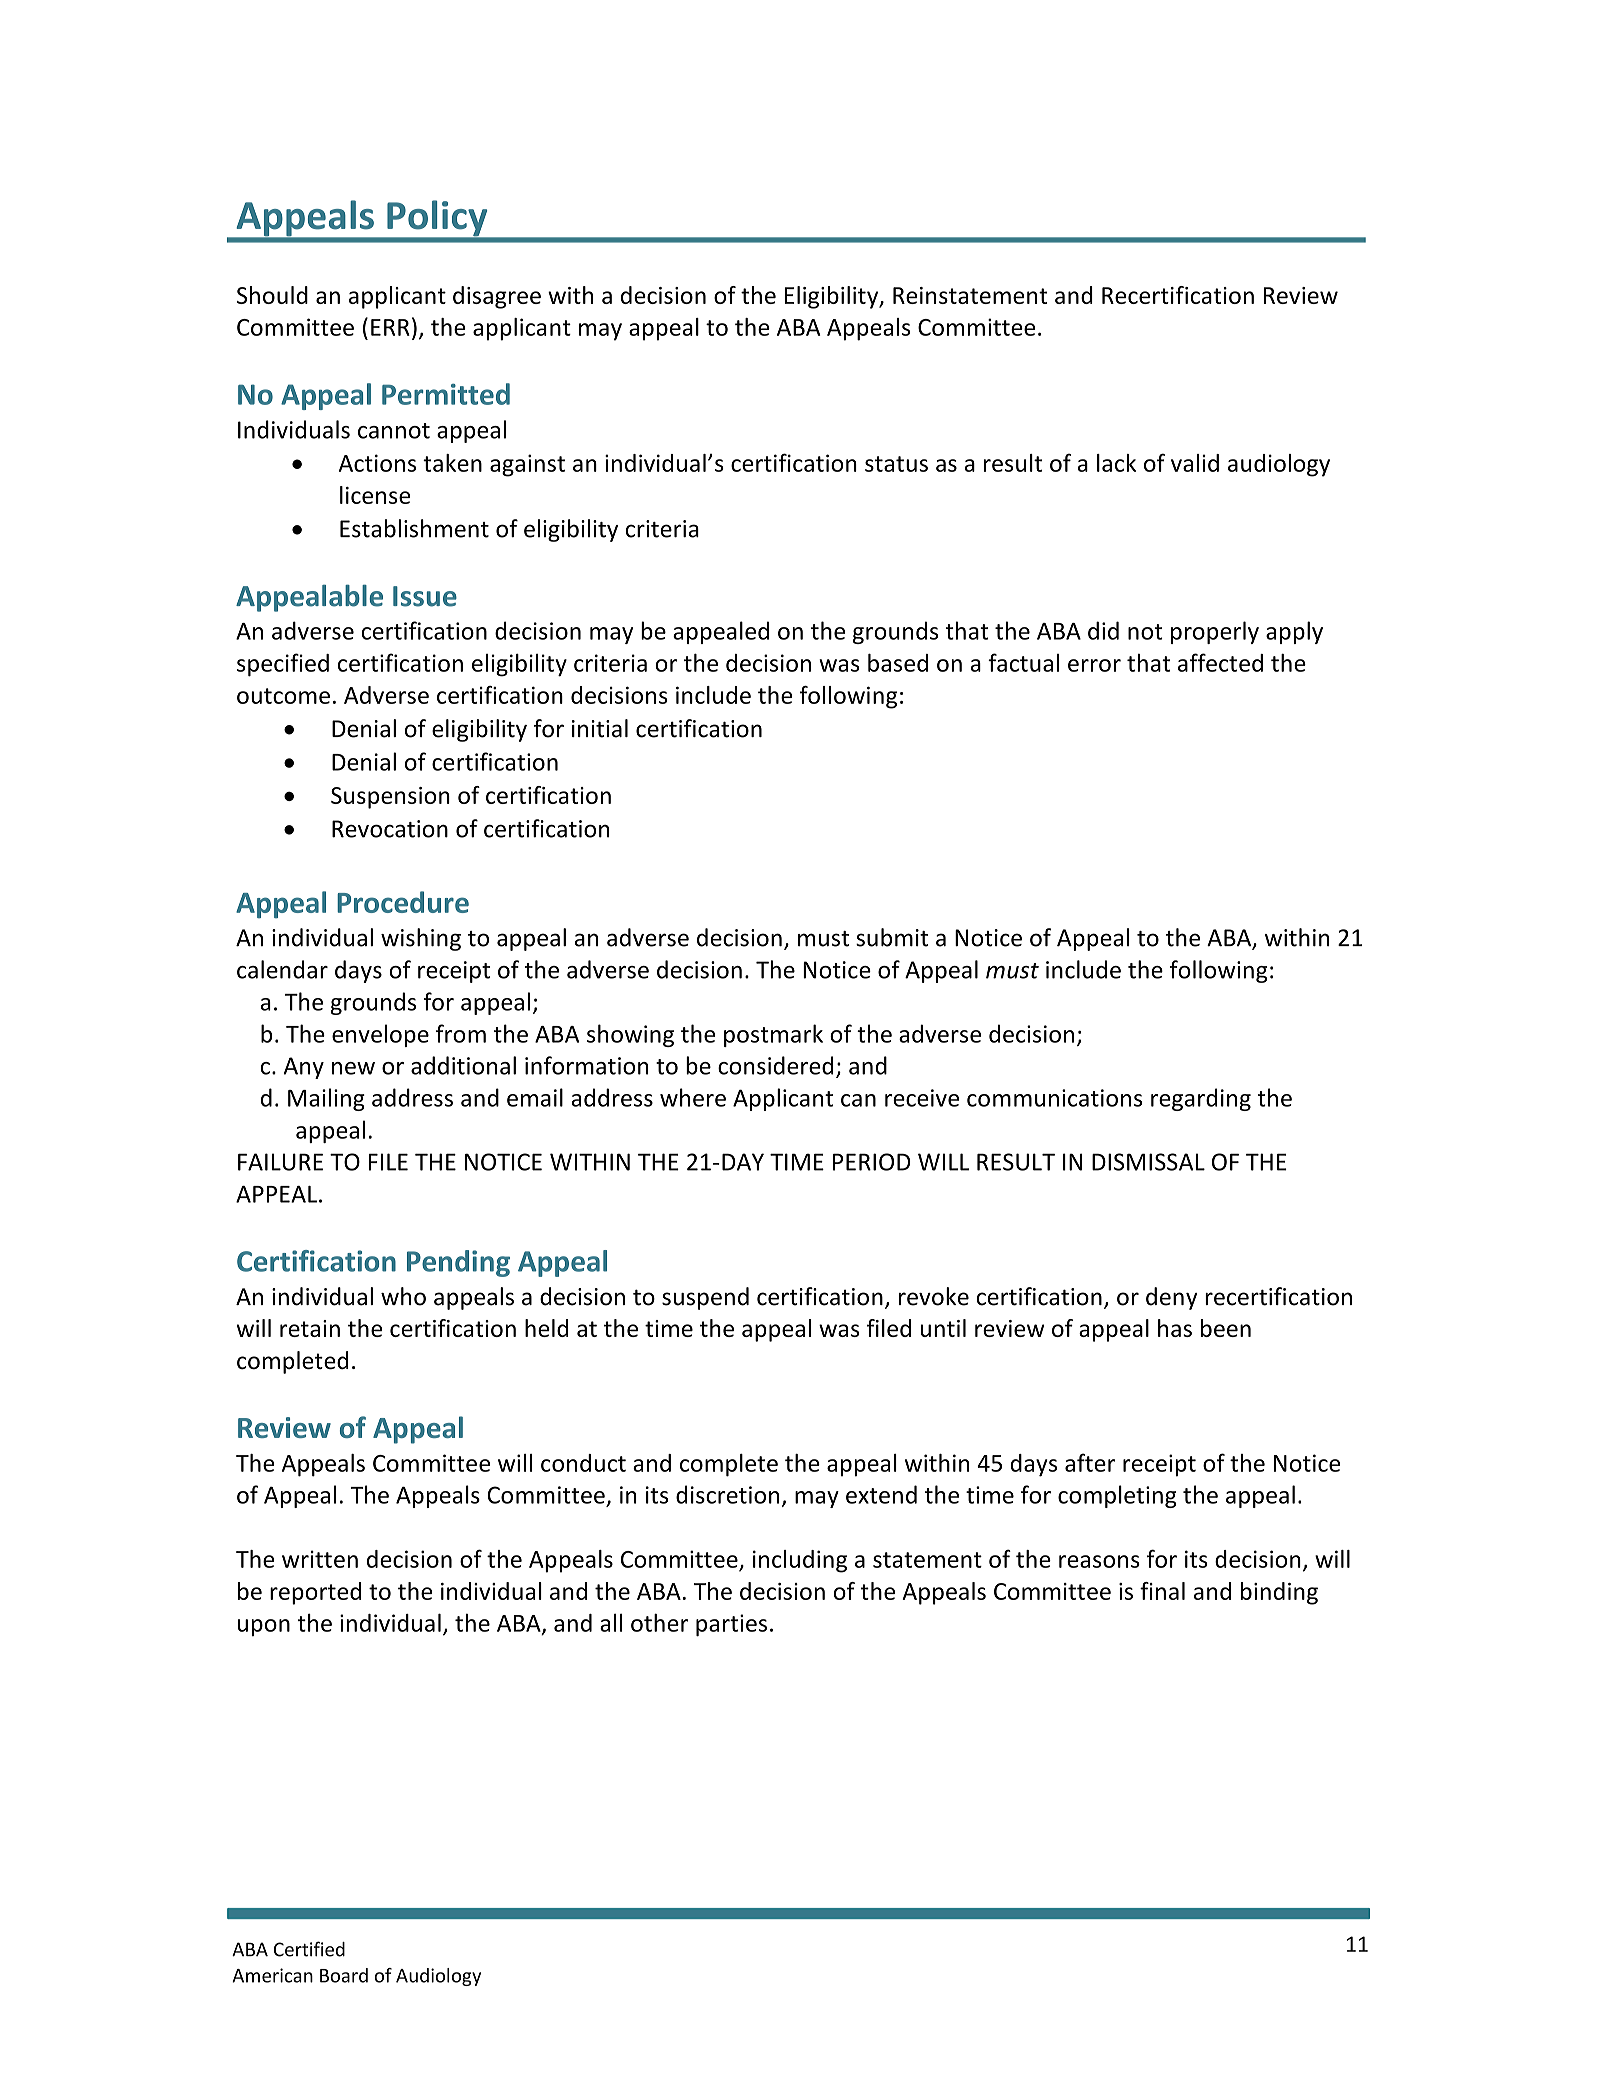  I want to click on Board, so click(344, 1975).
